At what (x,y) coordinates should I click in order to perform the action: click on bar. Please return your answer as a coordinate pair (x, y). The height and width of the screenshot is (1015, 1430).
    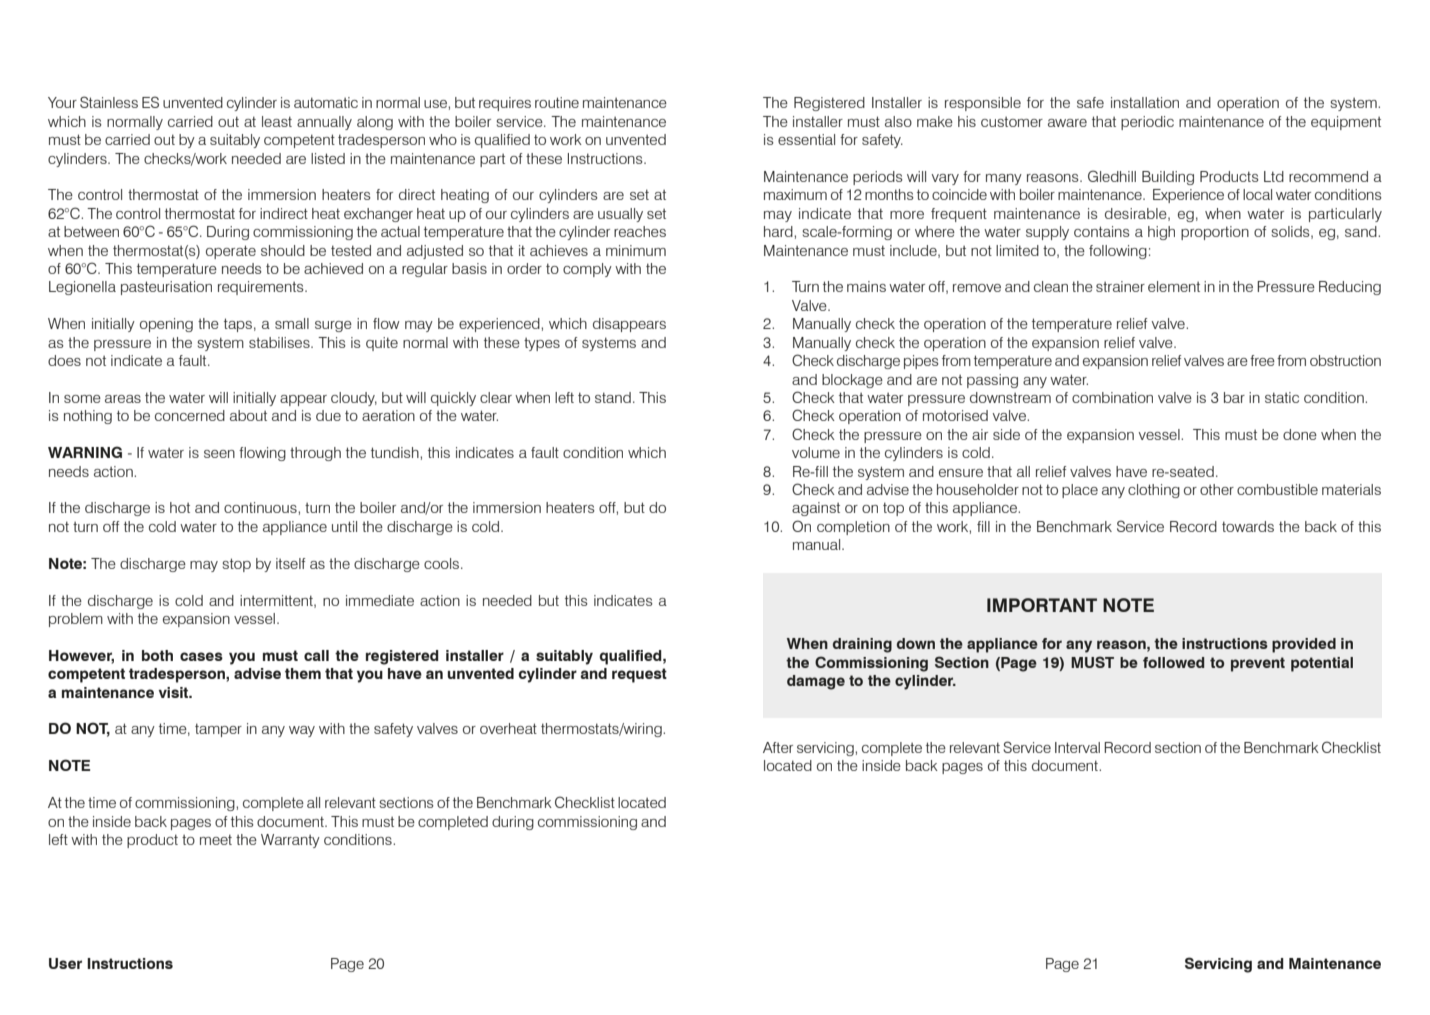
    Looking at the image, I should click on (1234, 397).
